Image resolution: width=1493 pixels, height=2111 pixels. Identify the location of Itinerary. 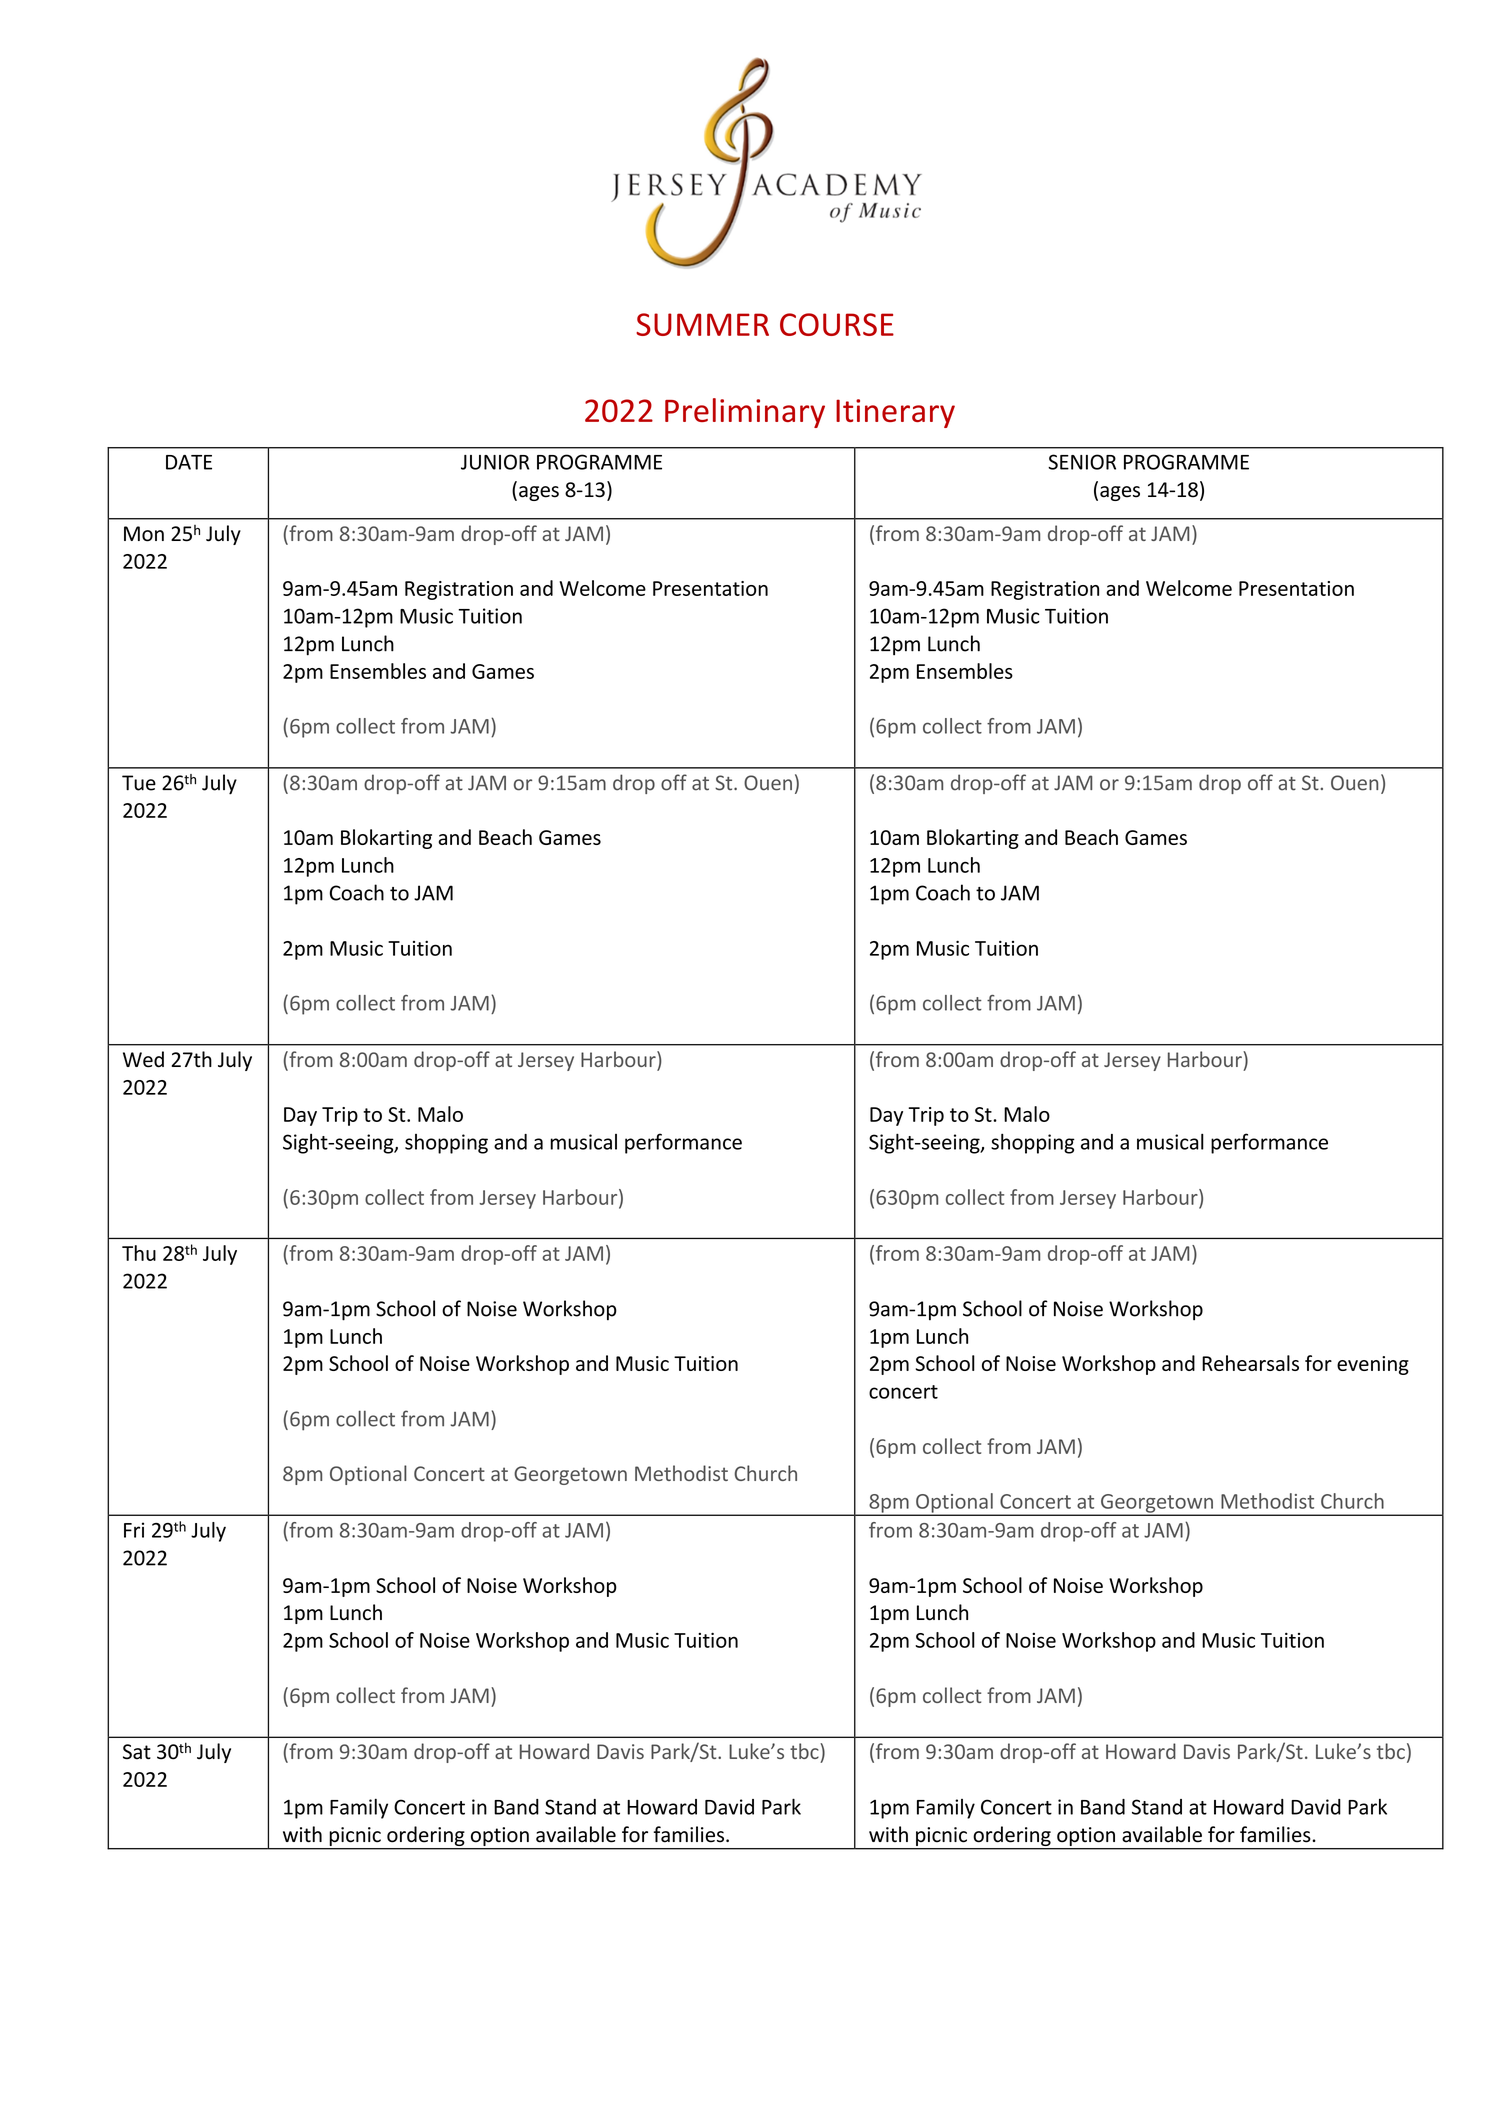
(895, 413).
